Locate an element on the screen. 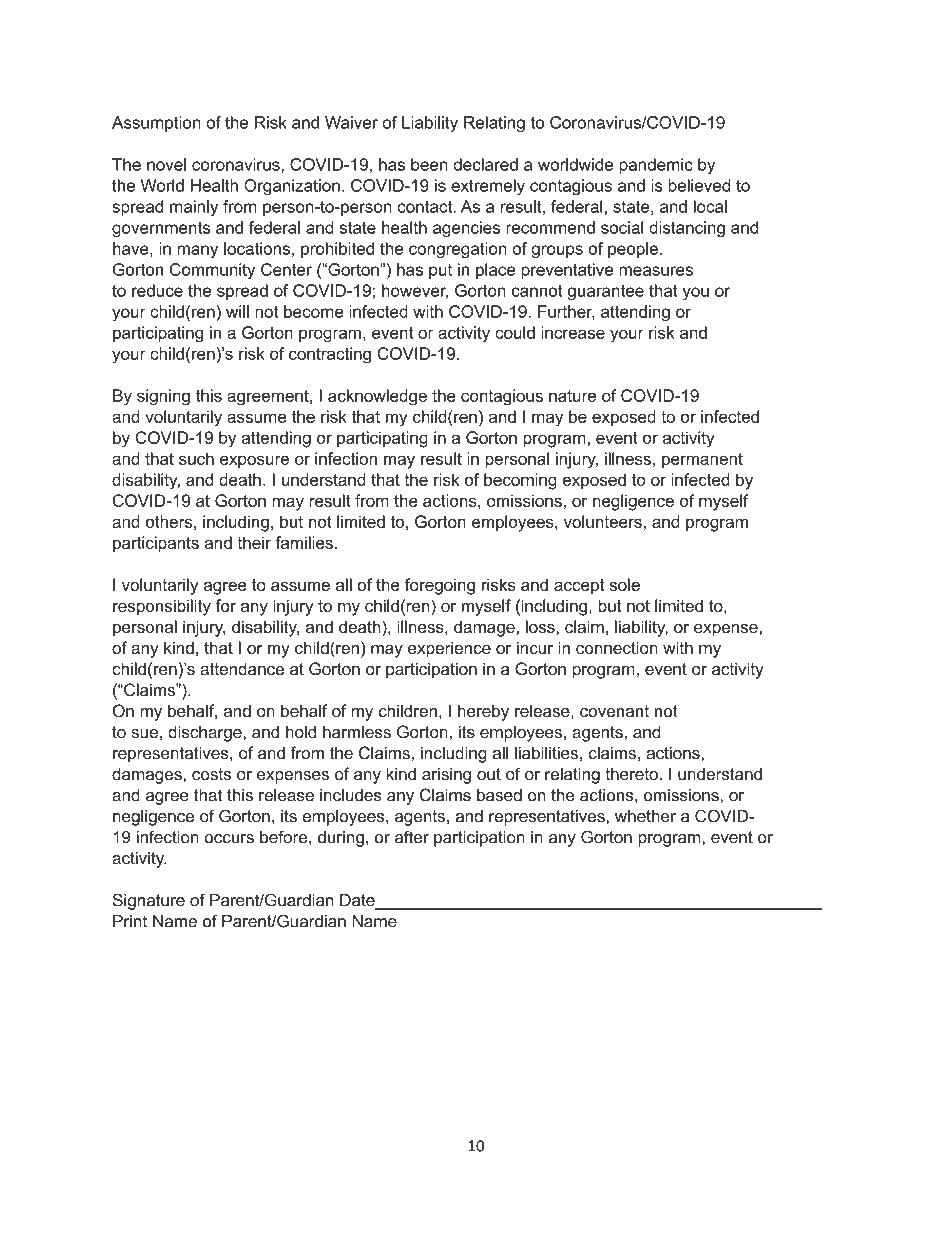  participants is located at coordinates (156, 544).
